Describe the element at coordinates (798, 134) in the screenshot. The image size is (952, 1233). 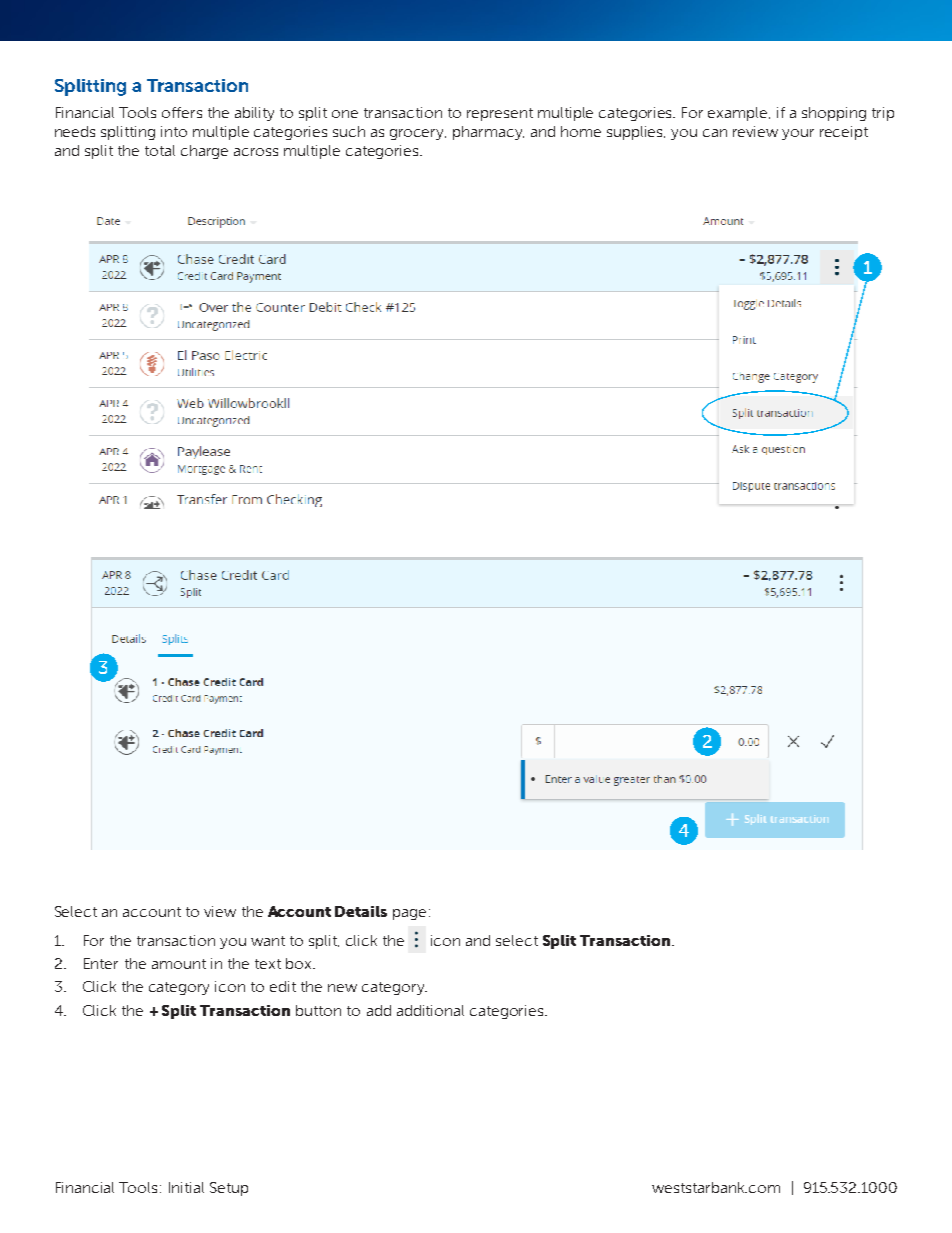
I see `your` at that location.
